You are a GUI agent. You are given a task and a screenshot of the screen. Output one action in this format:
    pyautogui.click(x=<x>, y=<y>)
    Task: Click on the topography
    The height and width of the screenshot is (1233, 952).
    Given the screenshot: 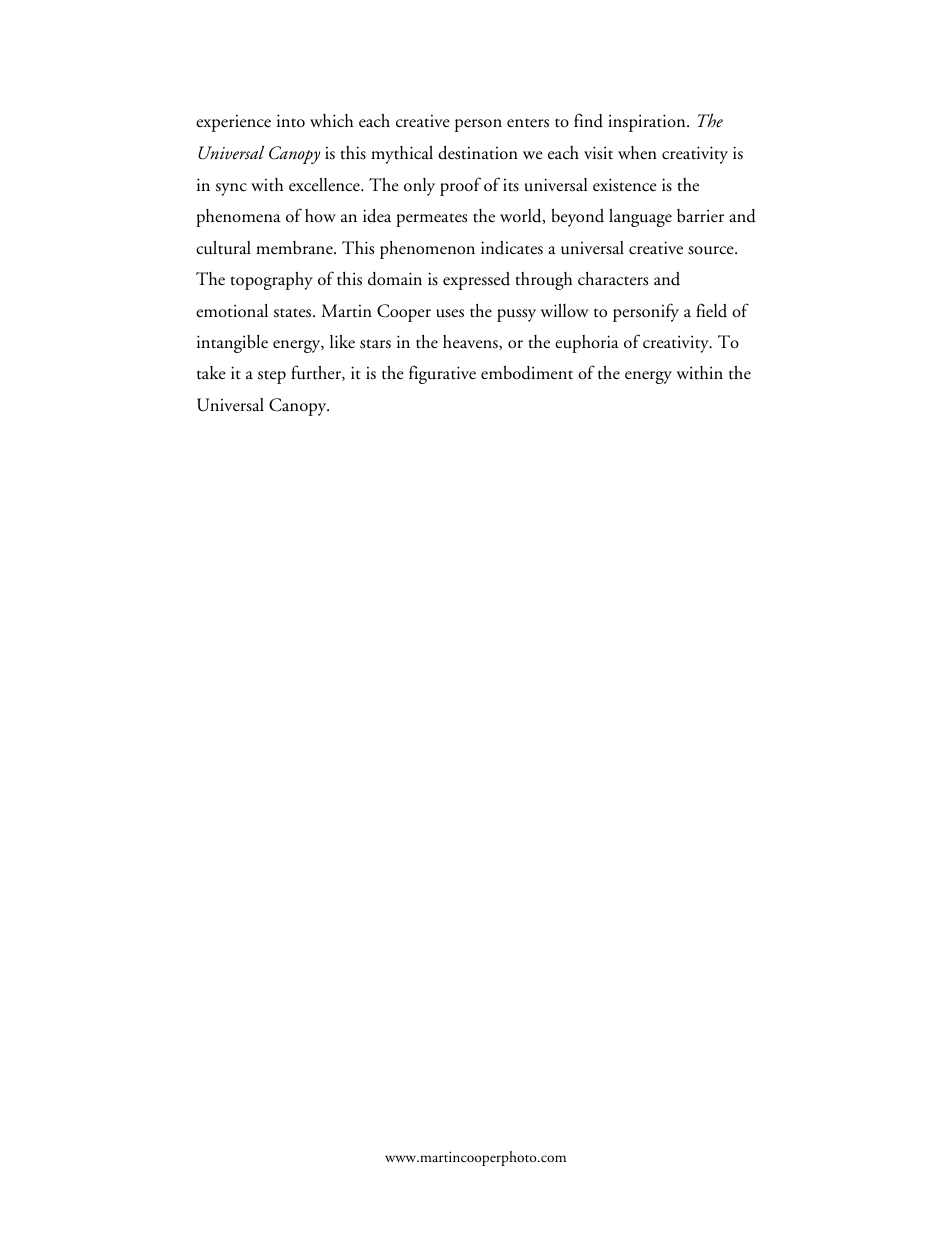 What is the action you would take?
    pyautogui.click(x=271, y=281)
